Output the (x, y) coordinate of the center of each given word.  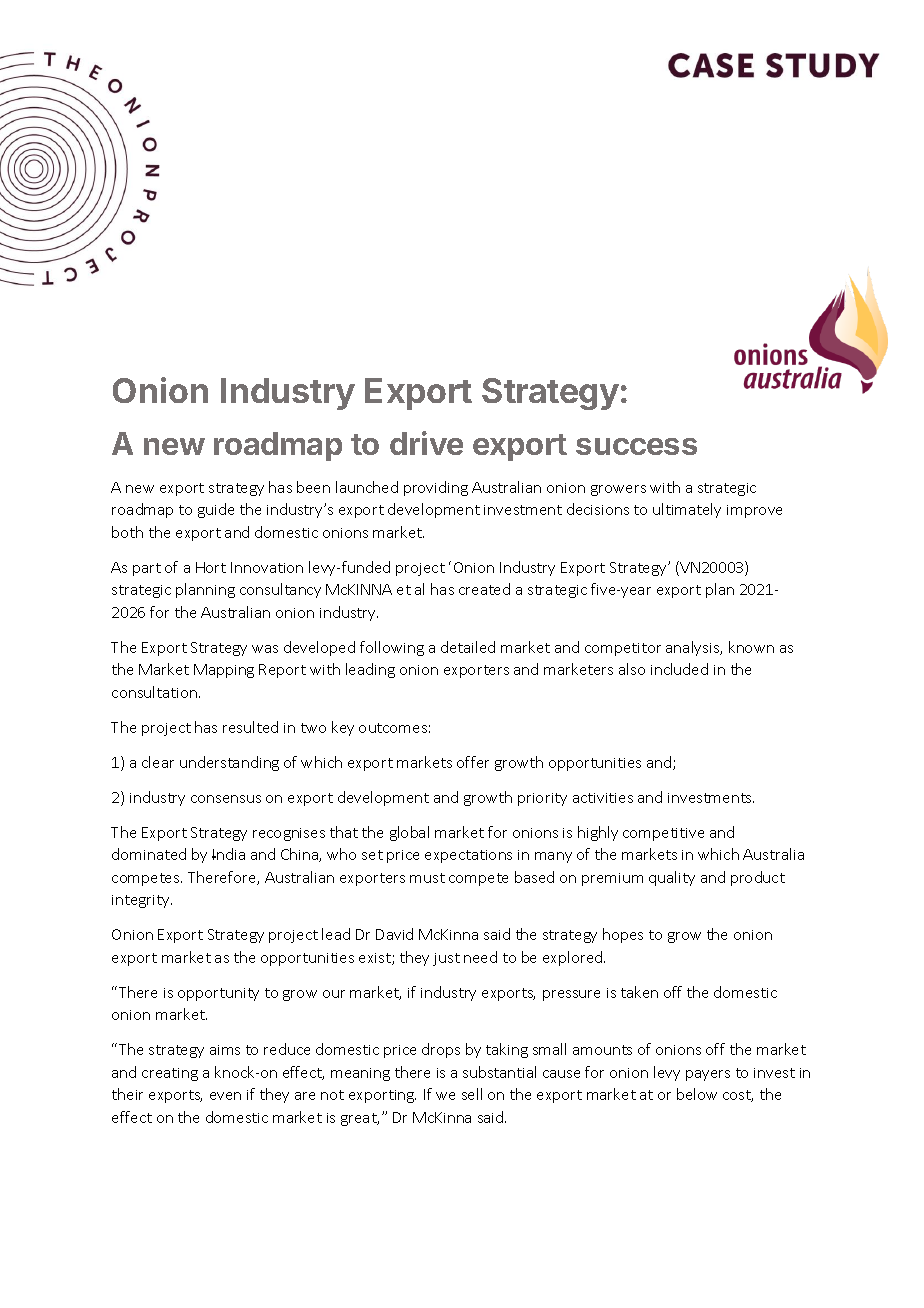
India (228, 854)
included (679, 669)
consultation (154, 692)
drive (426, 443)
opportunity (218, 994)
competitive (663, 834)
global (409, 833)
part (147, 569)
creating (170, 1074)
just (446, 959)
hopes (623, 935)
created (484, 589)
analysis (694, 648)
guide (216, 510)
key (343, 728)
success (636, 446)
